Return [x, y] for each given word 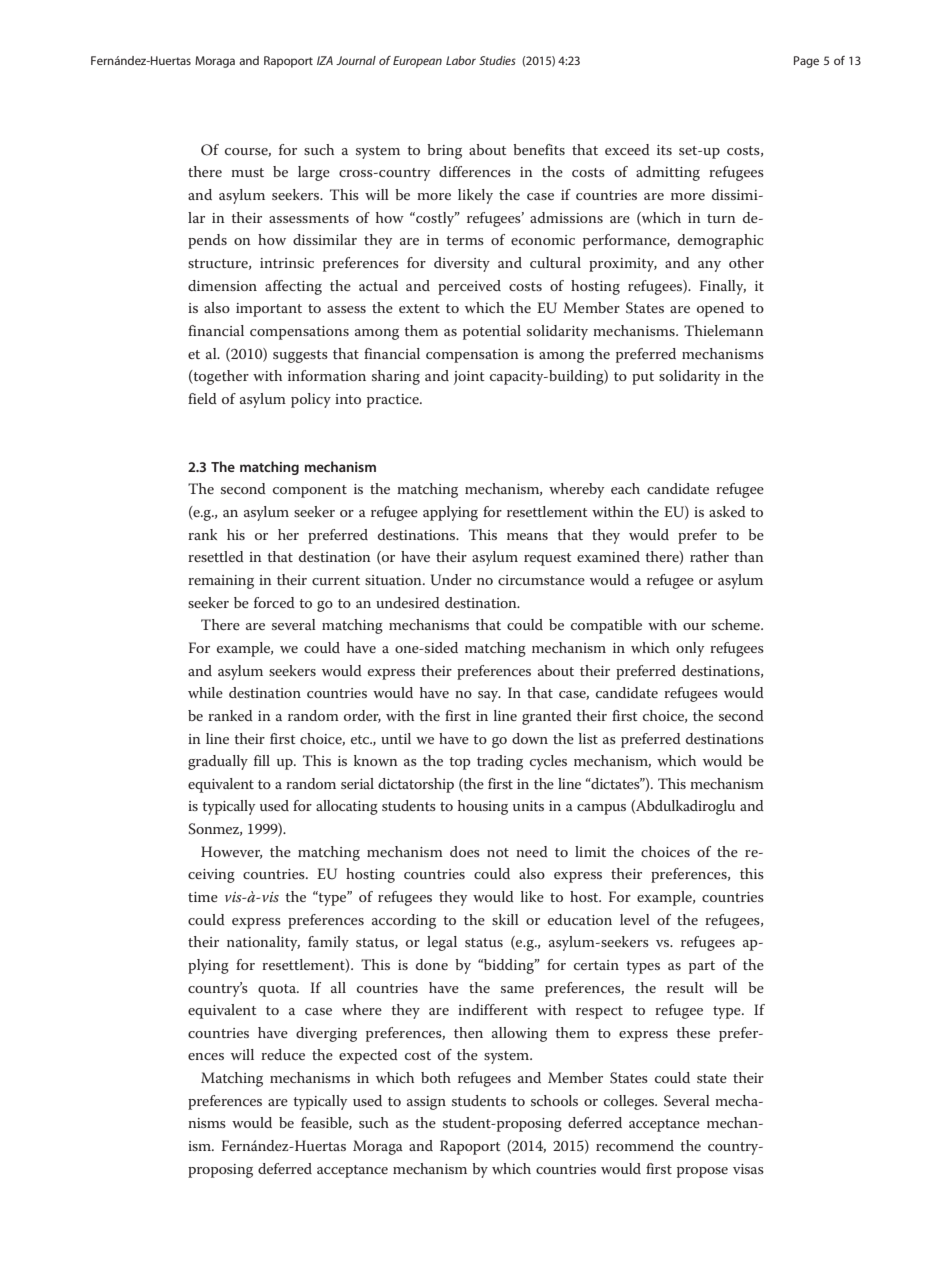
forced [274, 602]
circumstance [541, 580]
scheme [737, 624]
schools [554, 1100]
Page [806, 62]
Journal [356, 60]
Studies [497, 60]
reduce [283, 1054]
